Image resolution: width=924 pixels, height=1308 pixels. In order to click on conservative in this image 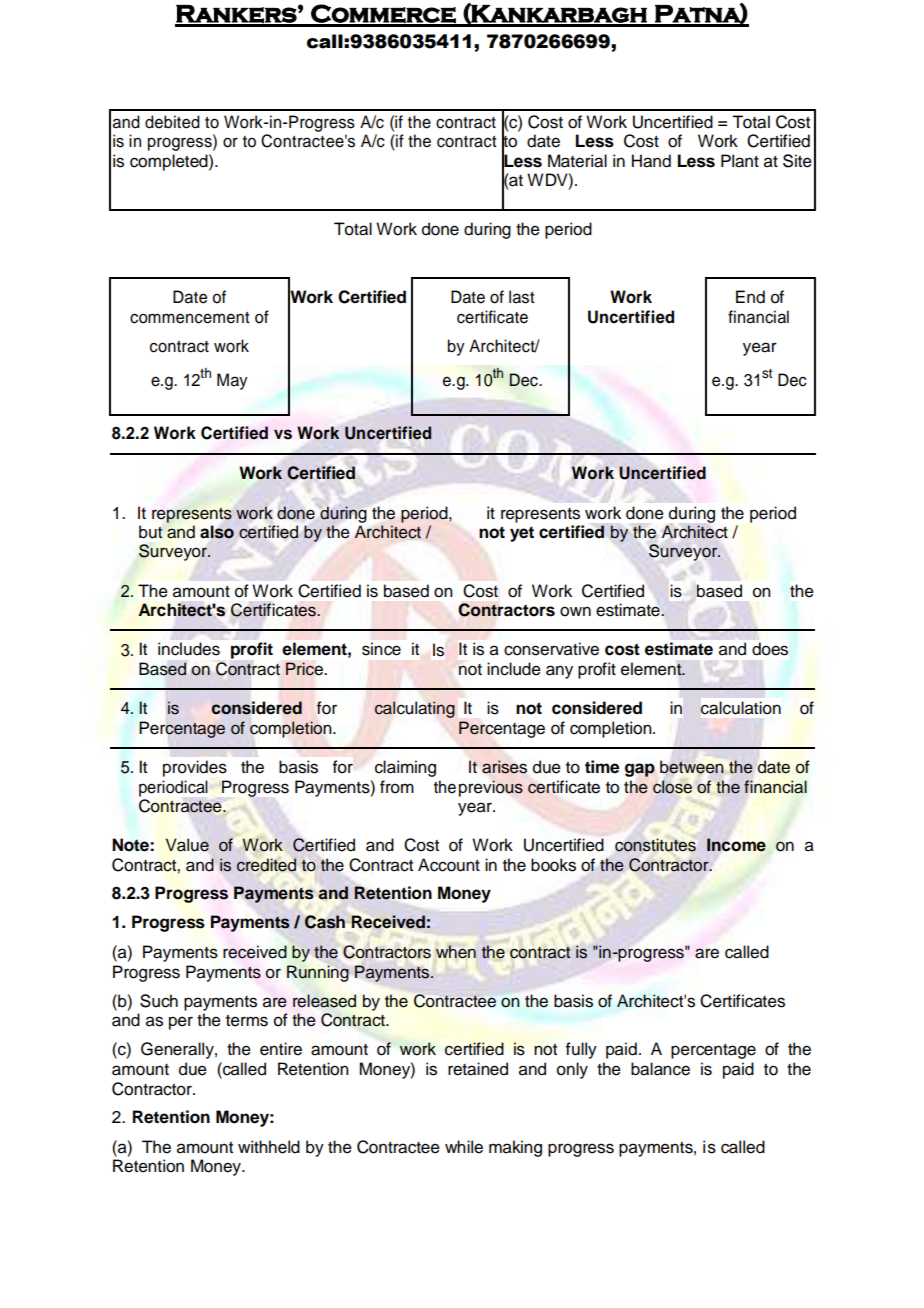, I will do `click(551, 649)`.
